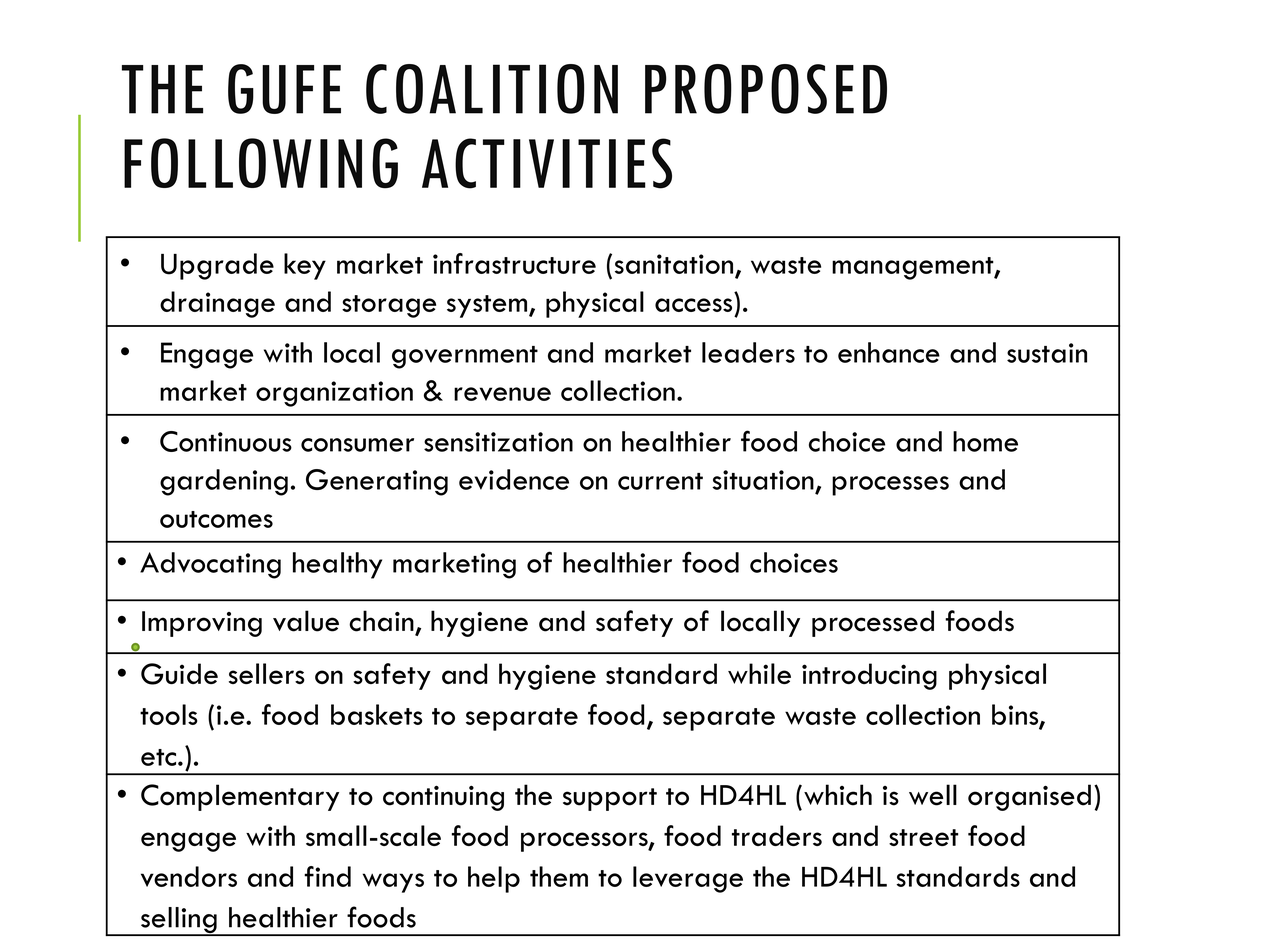  Describe the element at coordinates (889, 352) in the screenshot. I see `enhance` at that location.
